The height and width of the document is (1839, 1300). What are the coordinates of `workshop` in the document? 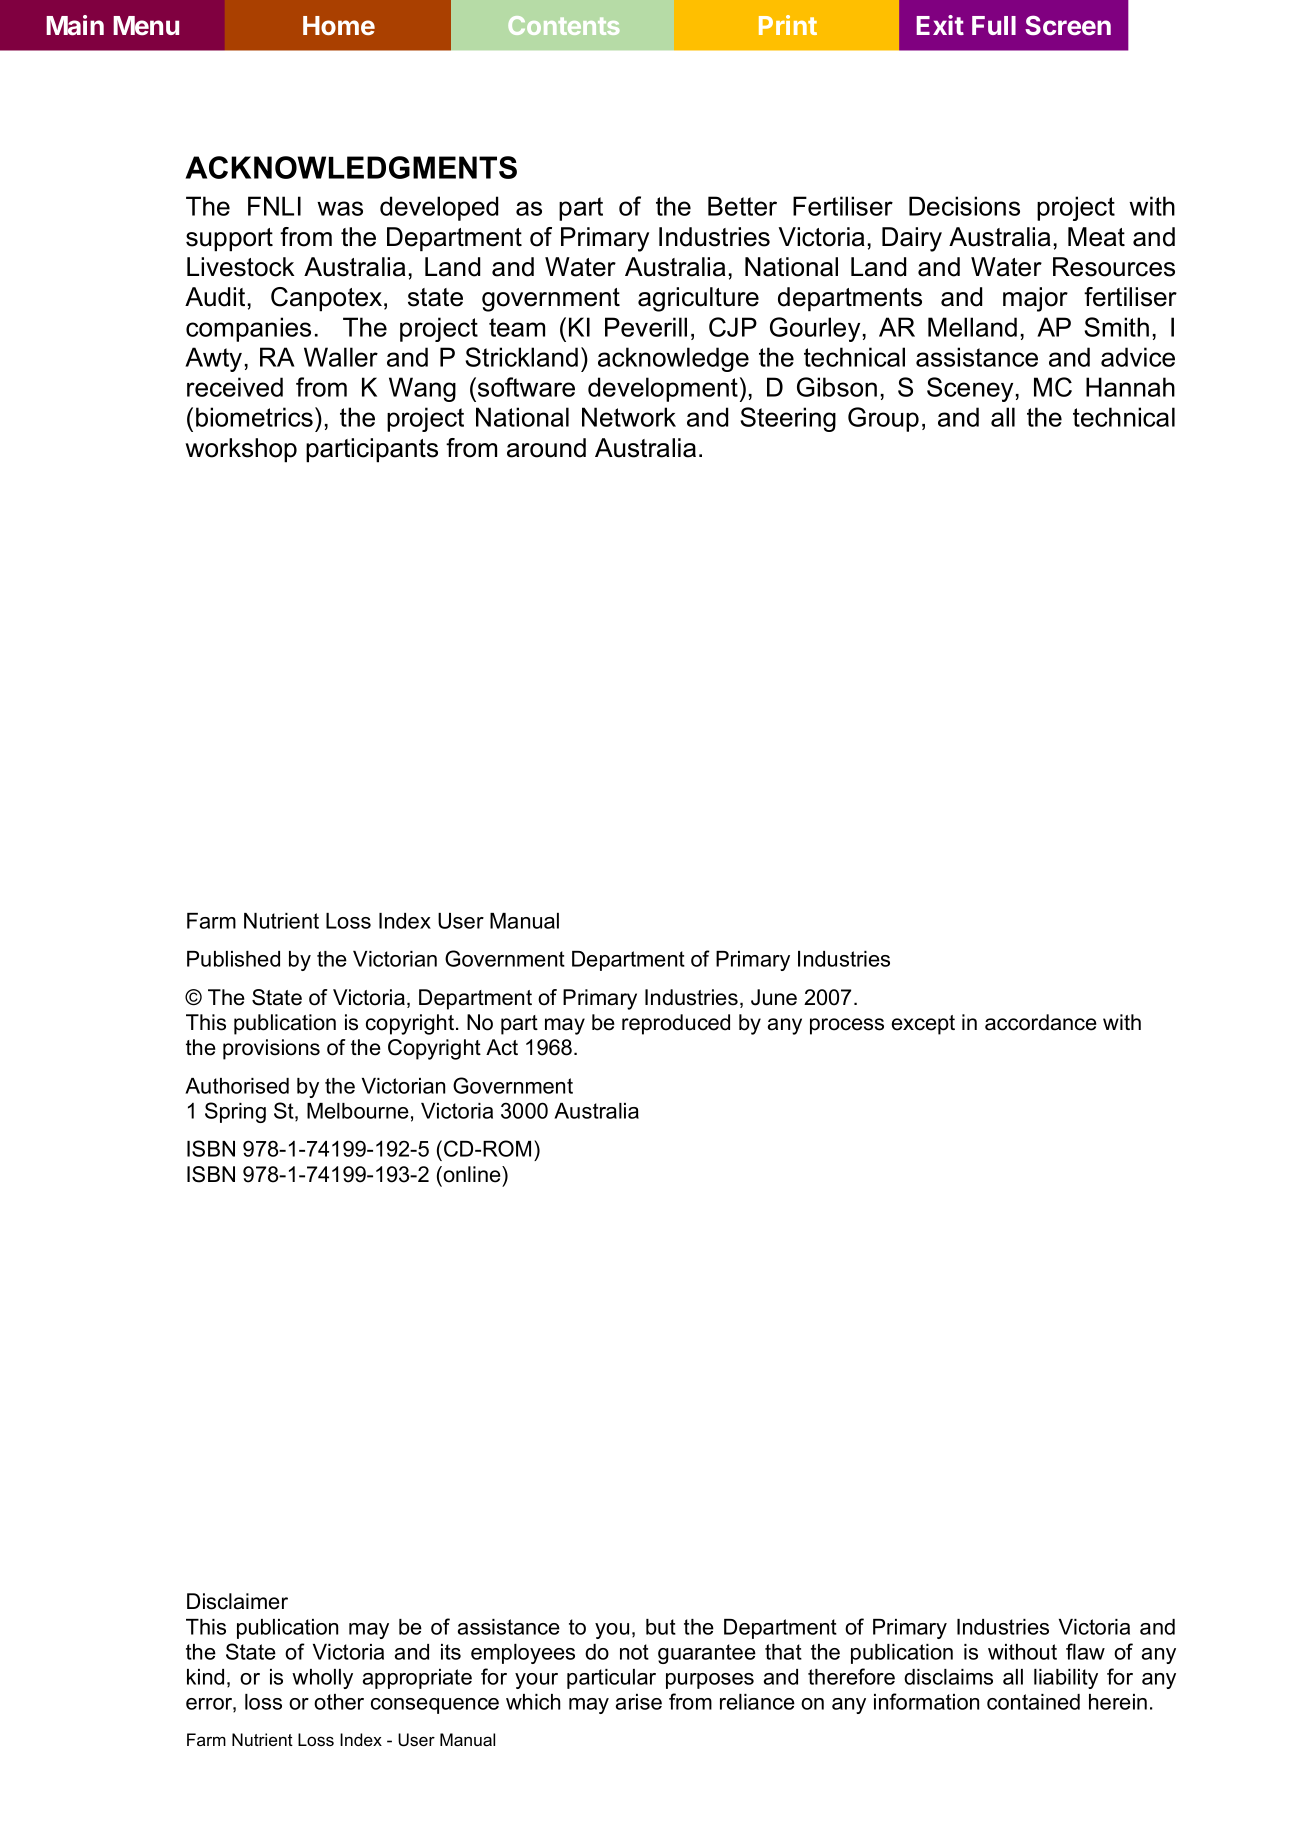 It's located at (241, 450).
